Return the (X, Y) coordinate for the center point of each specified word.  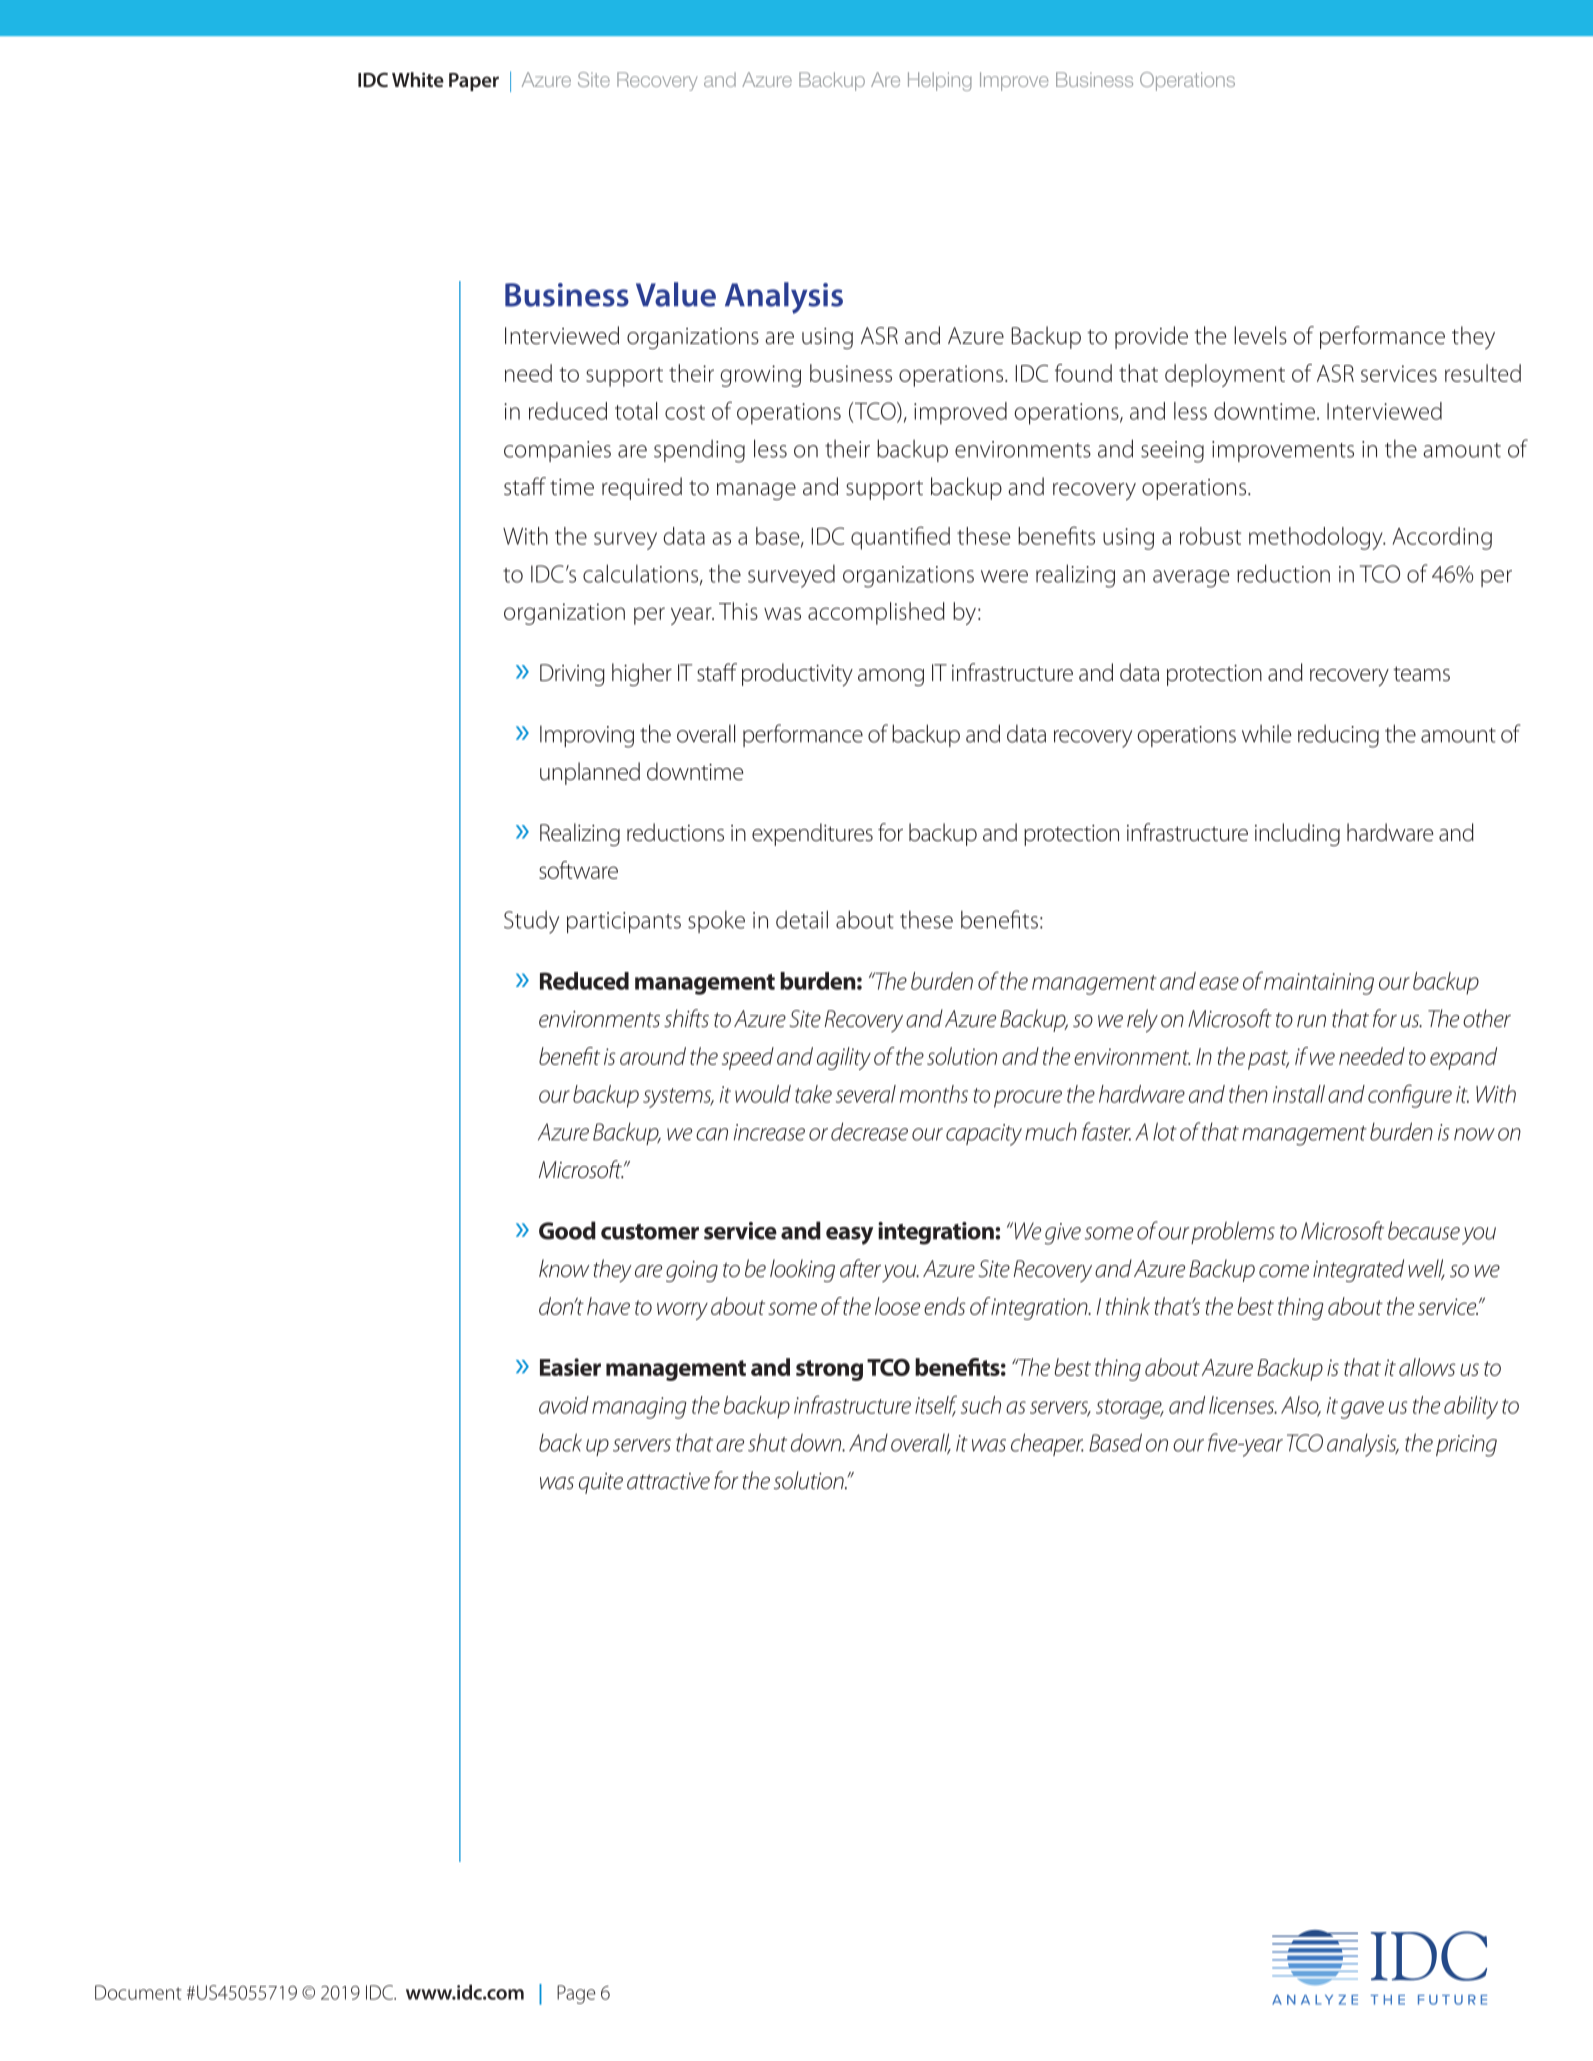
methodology (1317, 538)
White (418, 79)
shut (767, 1442)
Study (531, 922)
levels (1260, 335)
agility (844, 1058)
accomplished (876, 613)
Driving (572, 675)
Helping (940, 81)
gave (1362, 1410)
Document (138, 1992)
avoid (564, 1405)
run (1311, 1021)
